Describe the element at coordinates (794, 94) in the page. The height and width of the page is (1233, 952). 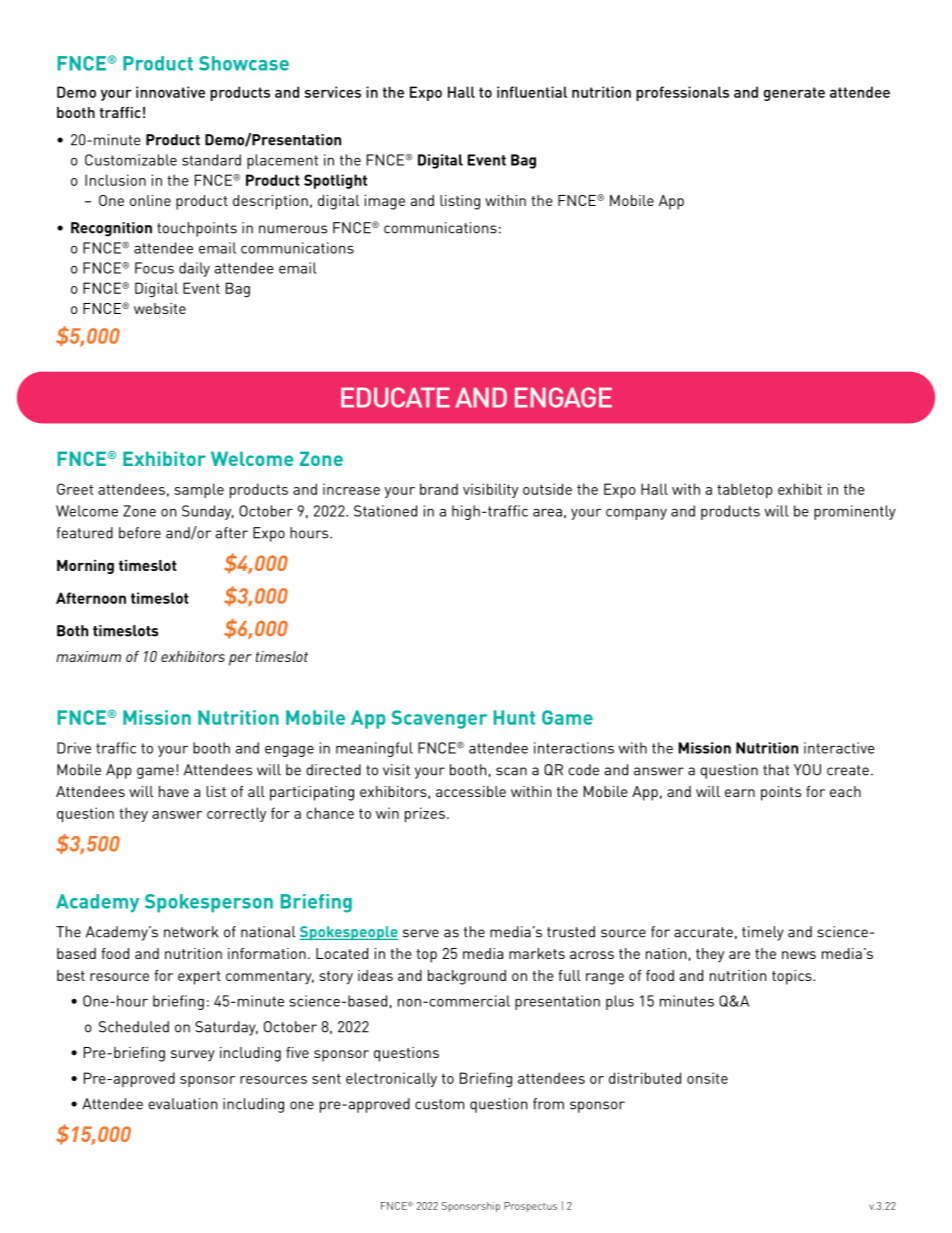
I see `generate` at that location.
